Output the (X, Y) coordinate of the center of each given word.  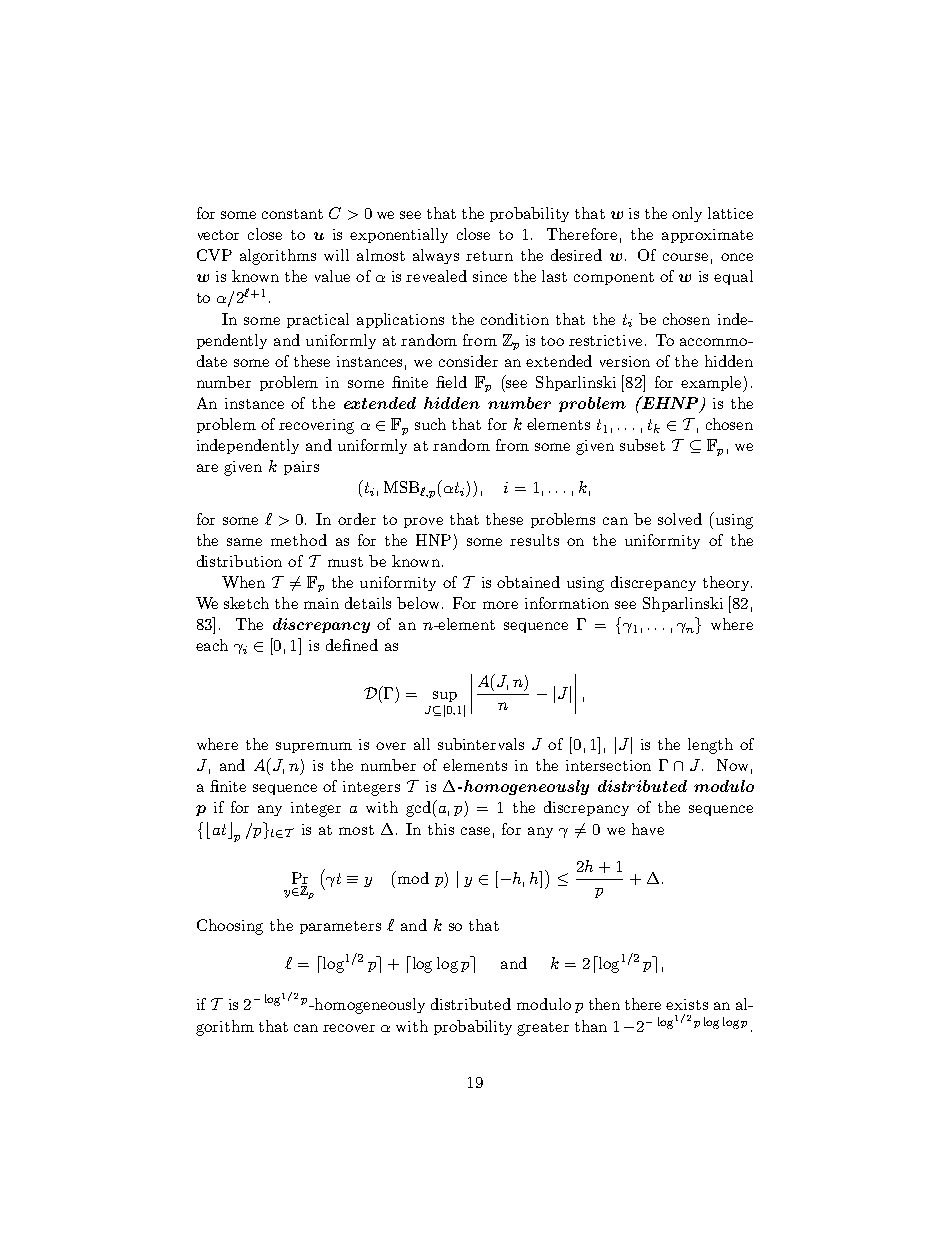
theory (727, 583)
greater (543, 1029)
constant (292, 214)
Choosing (230, 927)
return (489, 256)
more (500, 605)
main (321, 603)
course (685, 257)
